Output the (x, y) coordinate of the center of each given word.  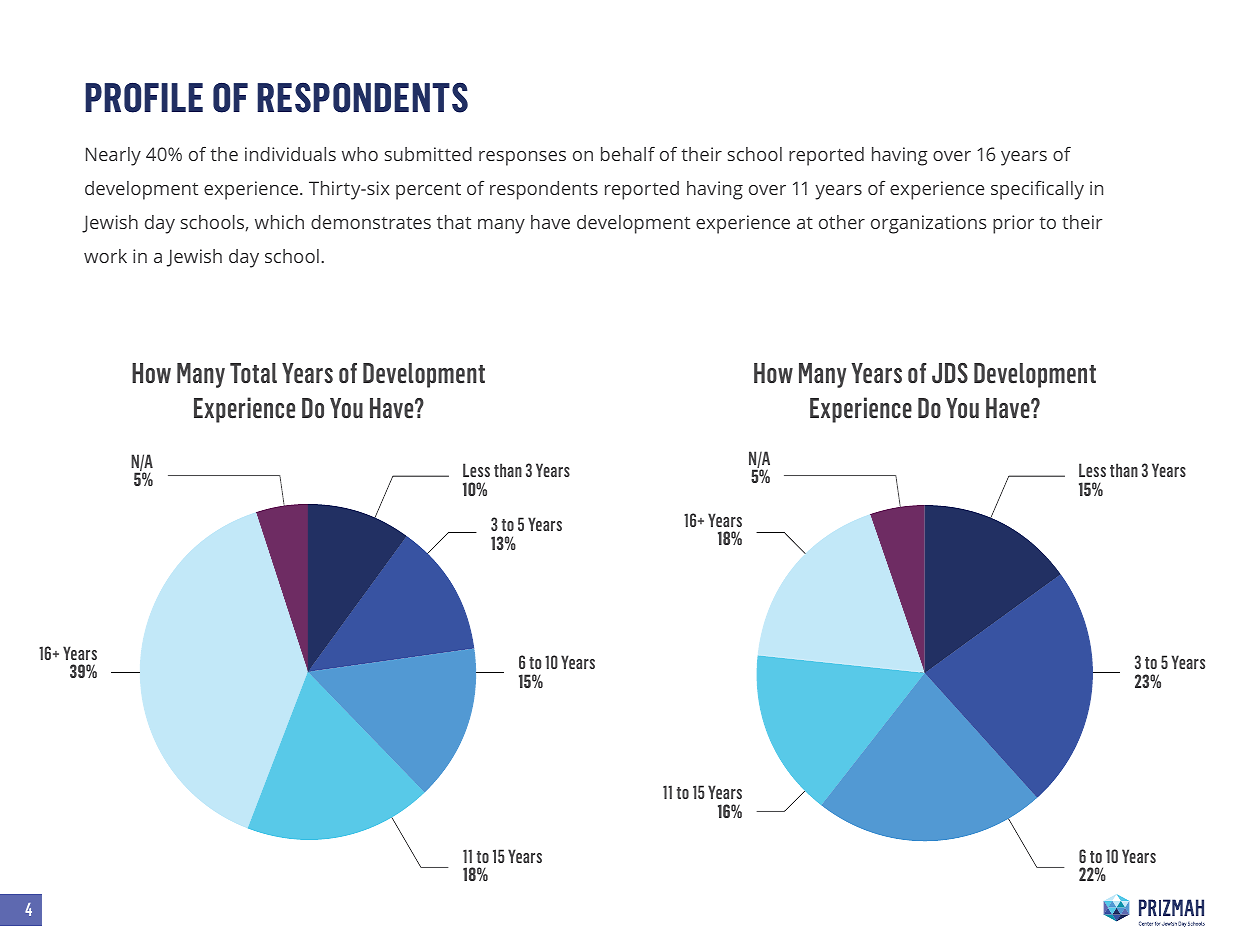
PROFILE (144, 97)
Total (253, 373)
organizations (929, 224)
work (105, 256)
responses (522, 158)
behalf (628, 154)
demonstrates (371, 222)
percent (428, 191)
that (454, 222)
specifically (1037, 190)
